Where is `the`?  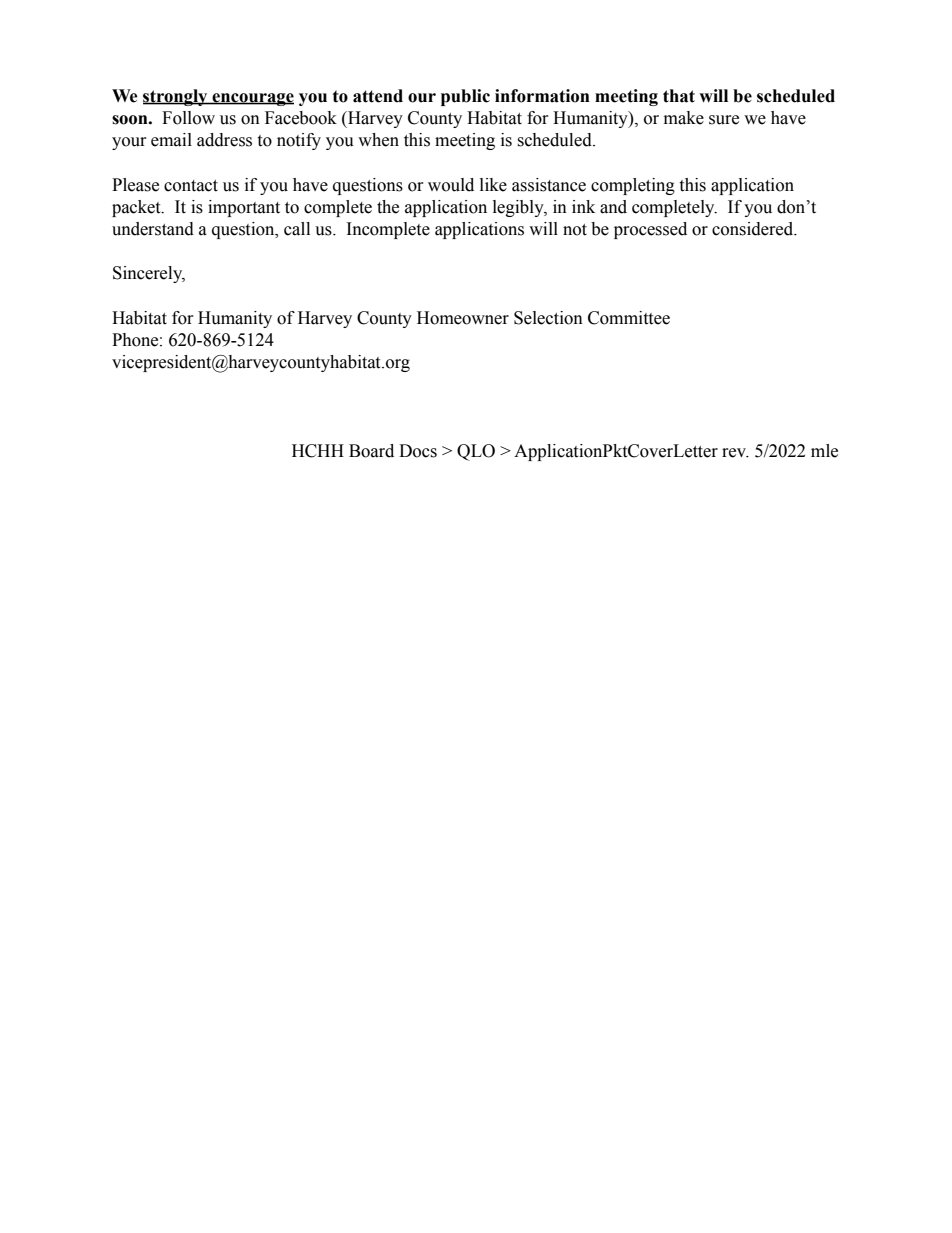
the is located at coordinates (388, 207).
